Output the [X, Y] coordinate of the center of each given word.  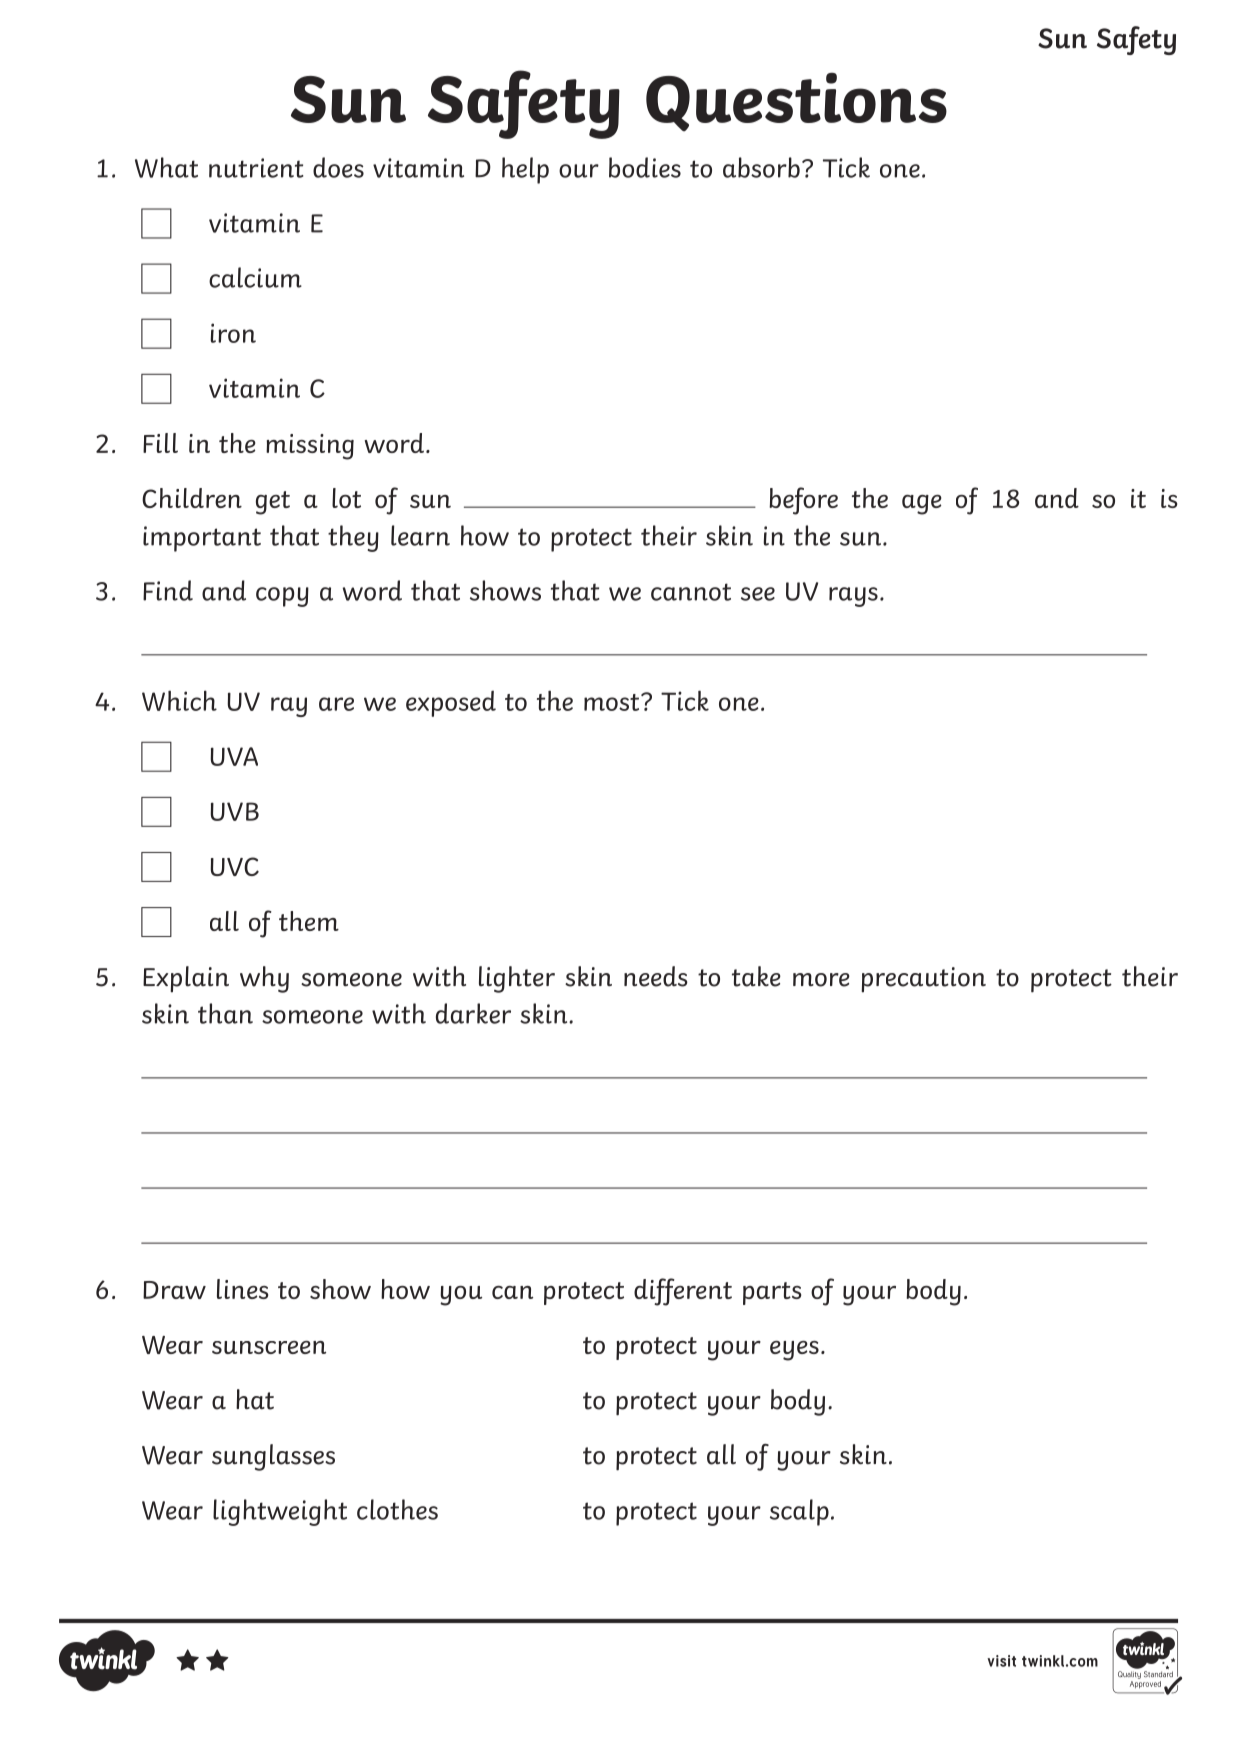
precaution [923, 980]
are [336, 704]
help [525, 170]
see [758, 594]
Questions [796, 101]
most [613, 702]
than [225, 1013]
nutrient [256, 168]
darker [473, 1013]
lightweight [280, 1512]
